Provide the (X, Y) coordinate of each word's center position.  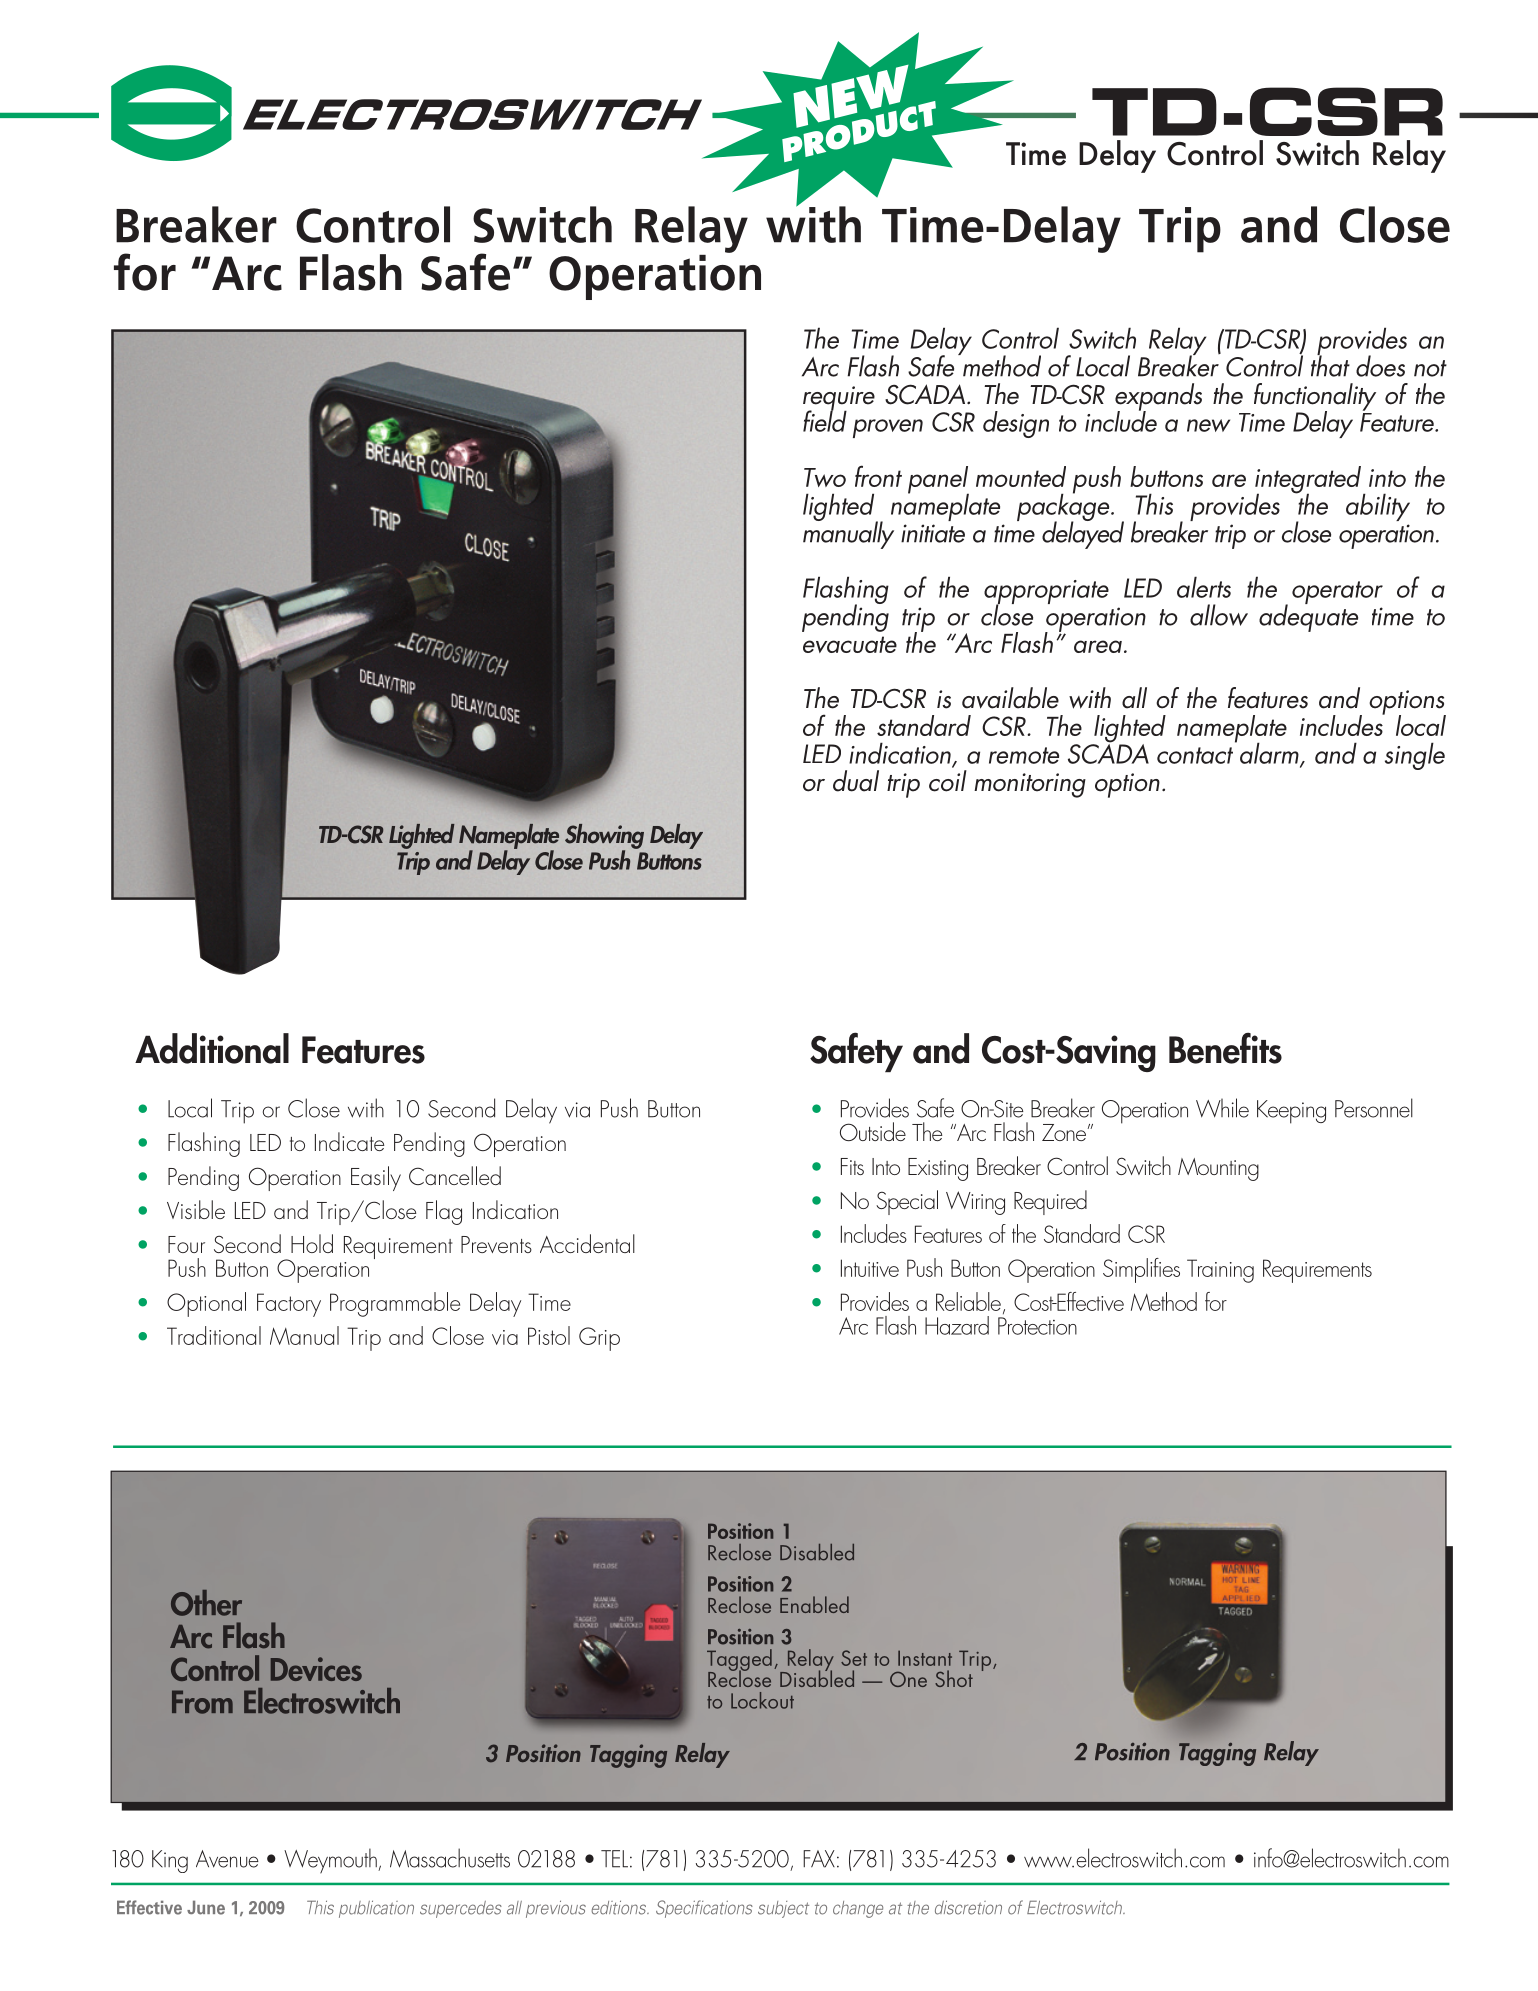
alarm (1270, 754)
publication (376, 1909)
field (825, 420)
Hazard (957, 1325)
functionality (1315, 398)
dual (856, 781)
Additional (212, 1048)
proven (888, 428)
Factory (289, 1305)
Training (1220, 1271)
